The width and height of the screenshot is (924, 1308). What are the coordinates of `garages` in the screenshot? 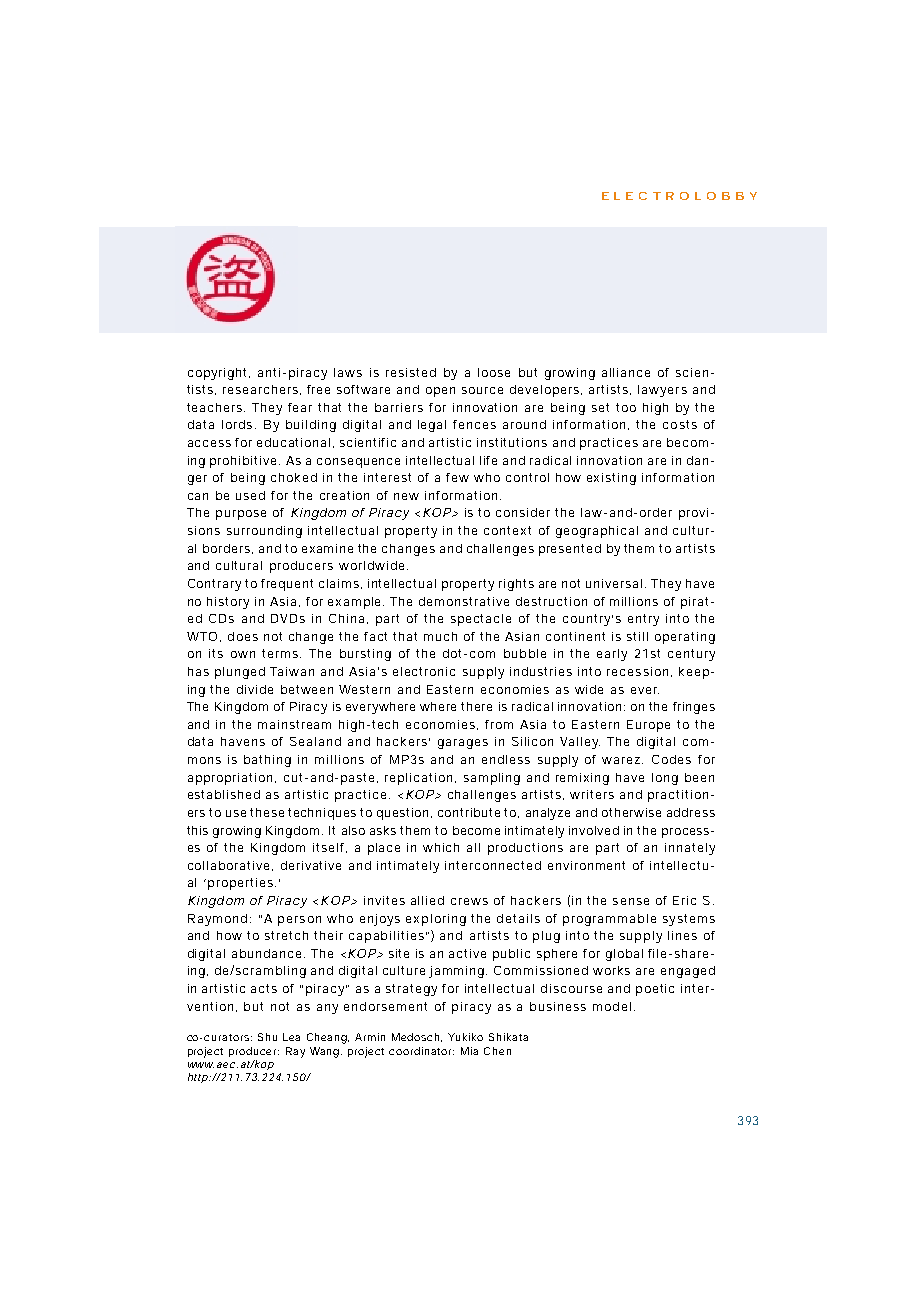 It's located at (463, 744).
